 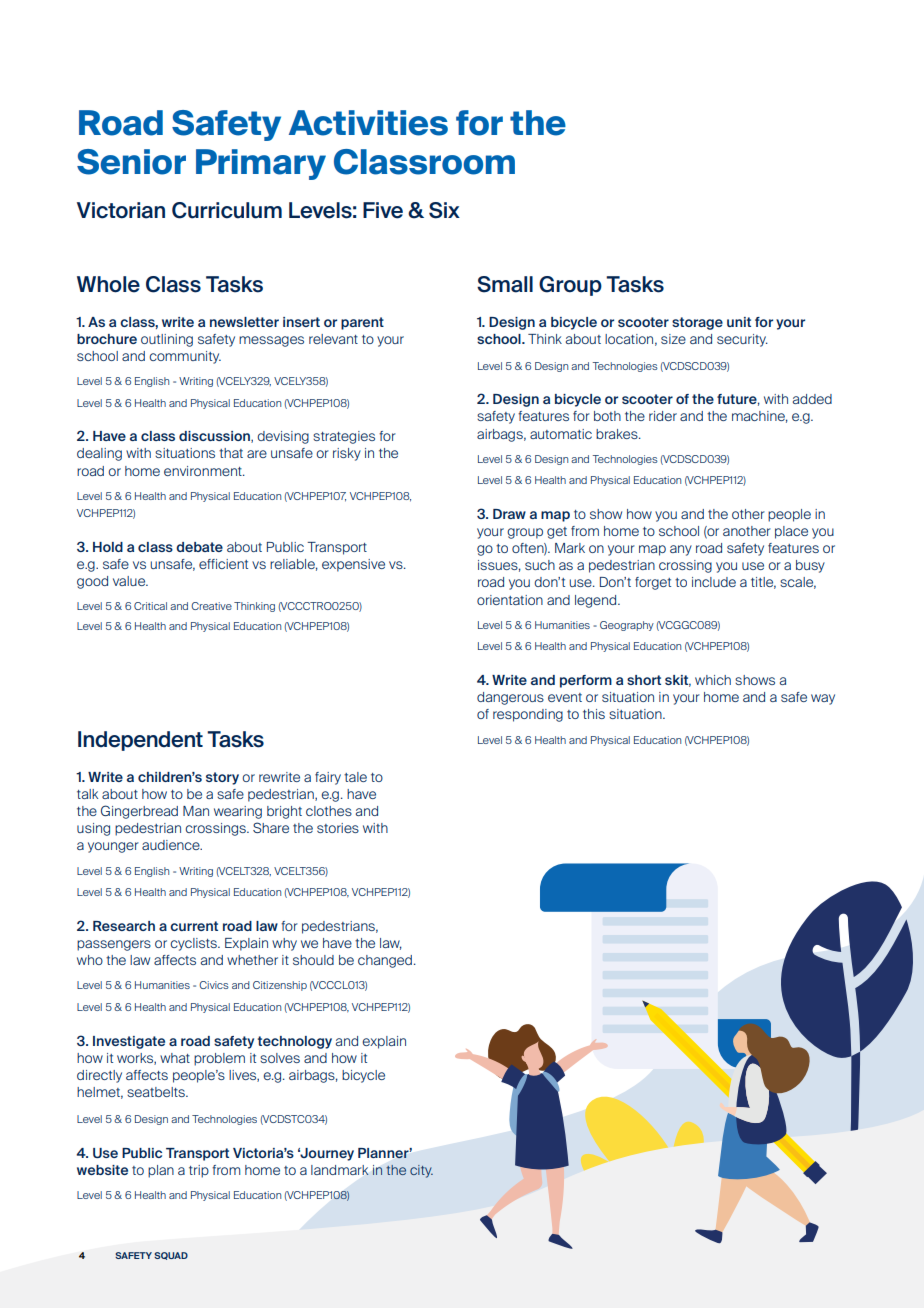 I want to click on city, so click(x=421, y=1171).
